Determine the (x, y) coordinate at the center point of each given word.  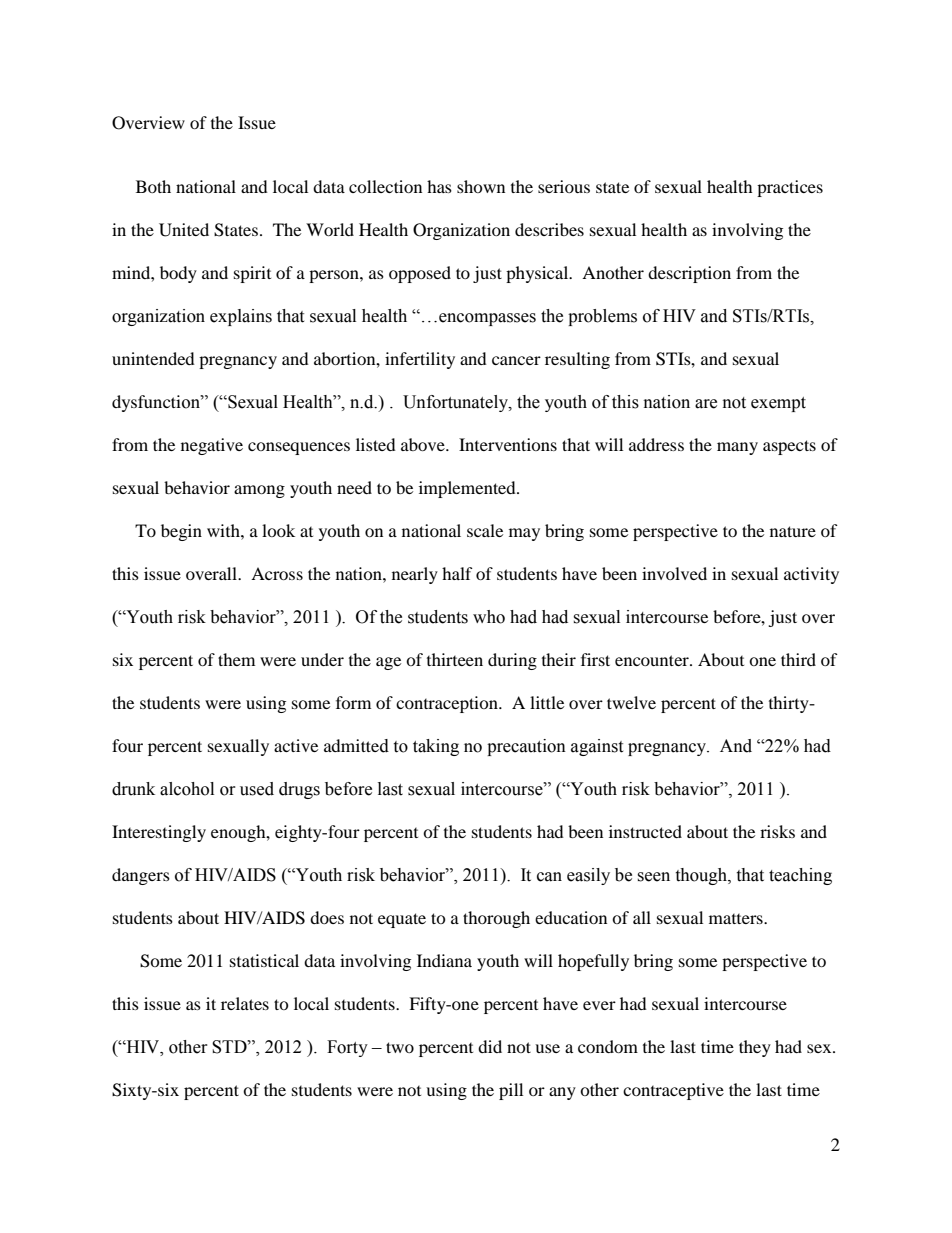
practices (790, 188)
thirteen (455, 659)
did (490, 1046)
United (184, 230)
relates (245, 1003)
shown (481, 186)
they (755, 1048)
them (236, 659)
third (798, 659)
